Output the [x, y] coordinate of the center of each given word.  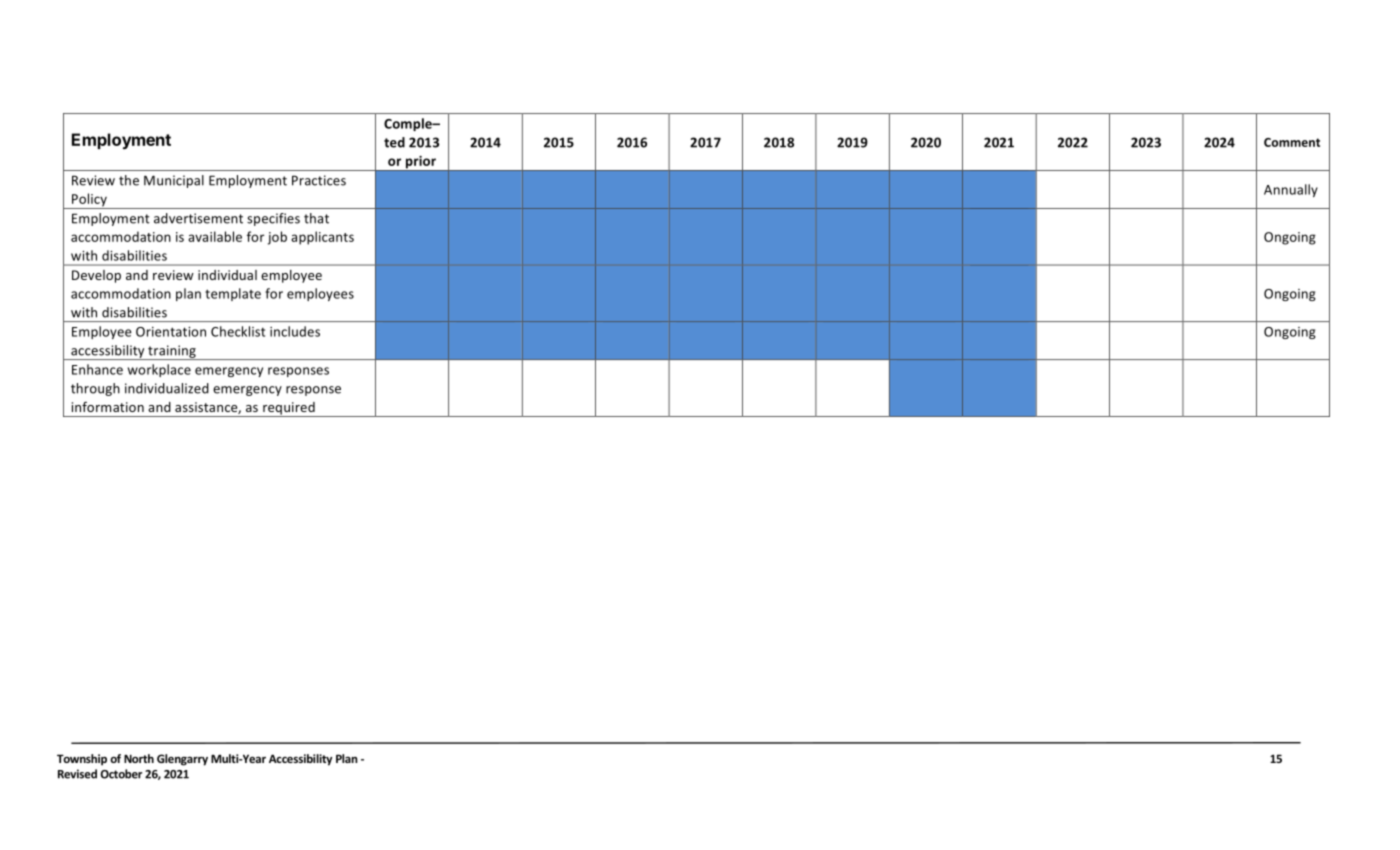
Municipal [174, 181]
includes [295, 331]
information [108, 406]
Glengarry [182, 760]
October [121, 774]
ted [394, 142]
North [139, 758]
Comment [1292, 142]
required [289, 409]
